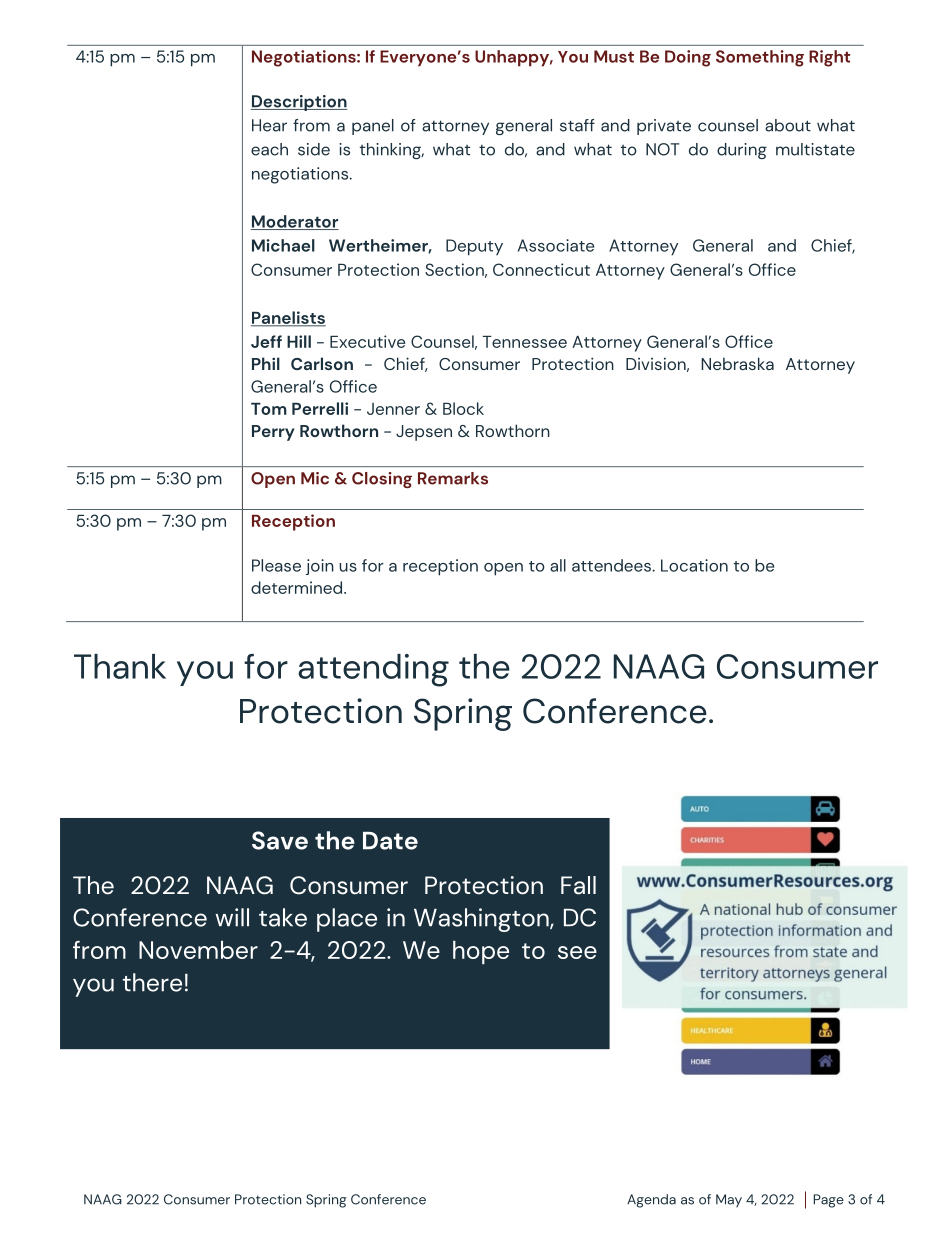 Image resolution: width=952 pixels, height=1233 pixels. Describe the element at coordinates (577, 125) in the screenshot. I see `staff` at that location.
